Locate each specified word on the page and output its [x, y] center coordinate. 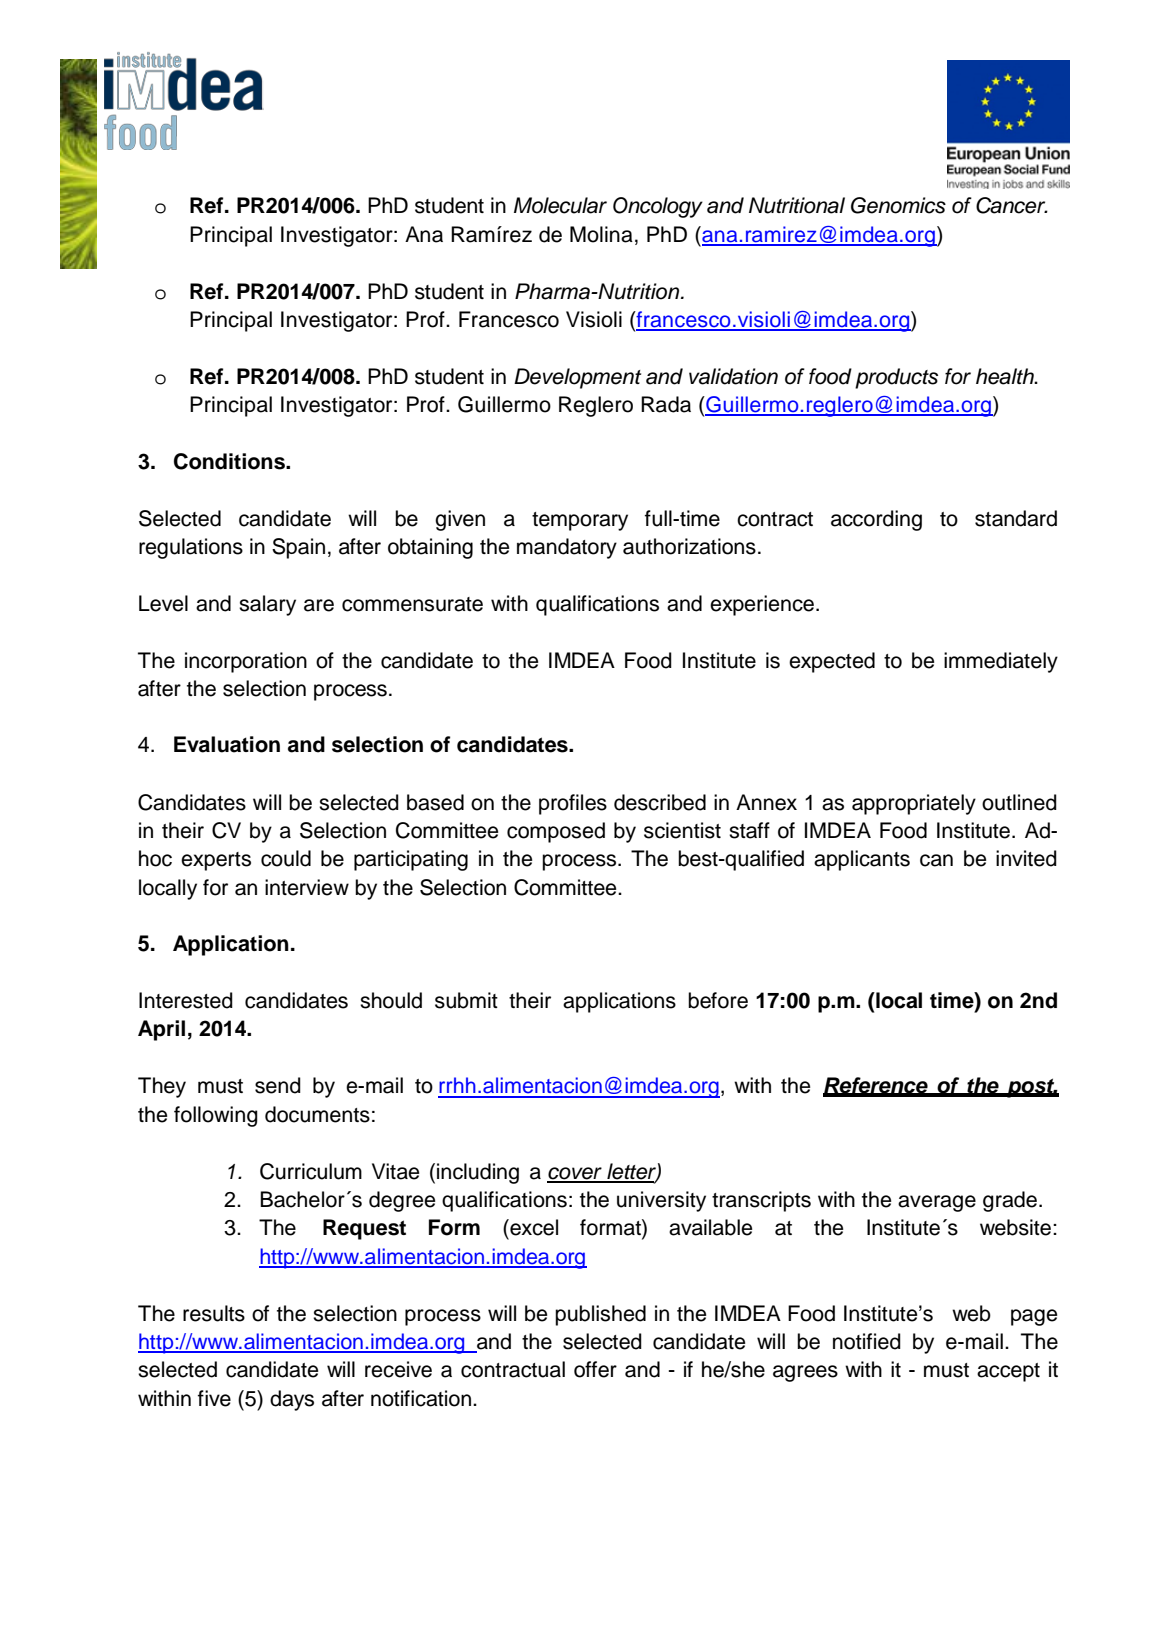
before [718, 1000]
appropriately [914, 804]
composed [556, 832]
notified [867, 1341]
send [278, 1085]
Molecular [560, 205]
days [292, 1400]
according [876, 520]
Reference [876, 1086]
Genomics [898, 205]
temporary [580, 521]
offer [595, 1369]
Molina [601, 234]
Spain [298, 548]
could [286, 858]
